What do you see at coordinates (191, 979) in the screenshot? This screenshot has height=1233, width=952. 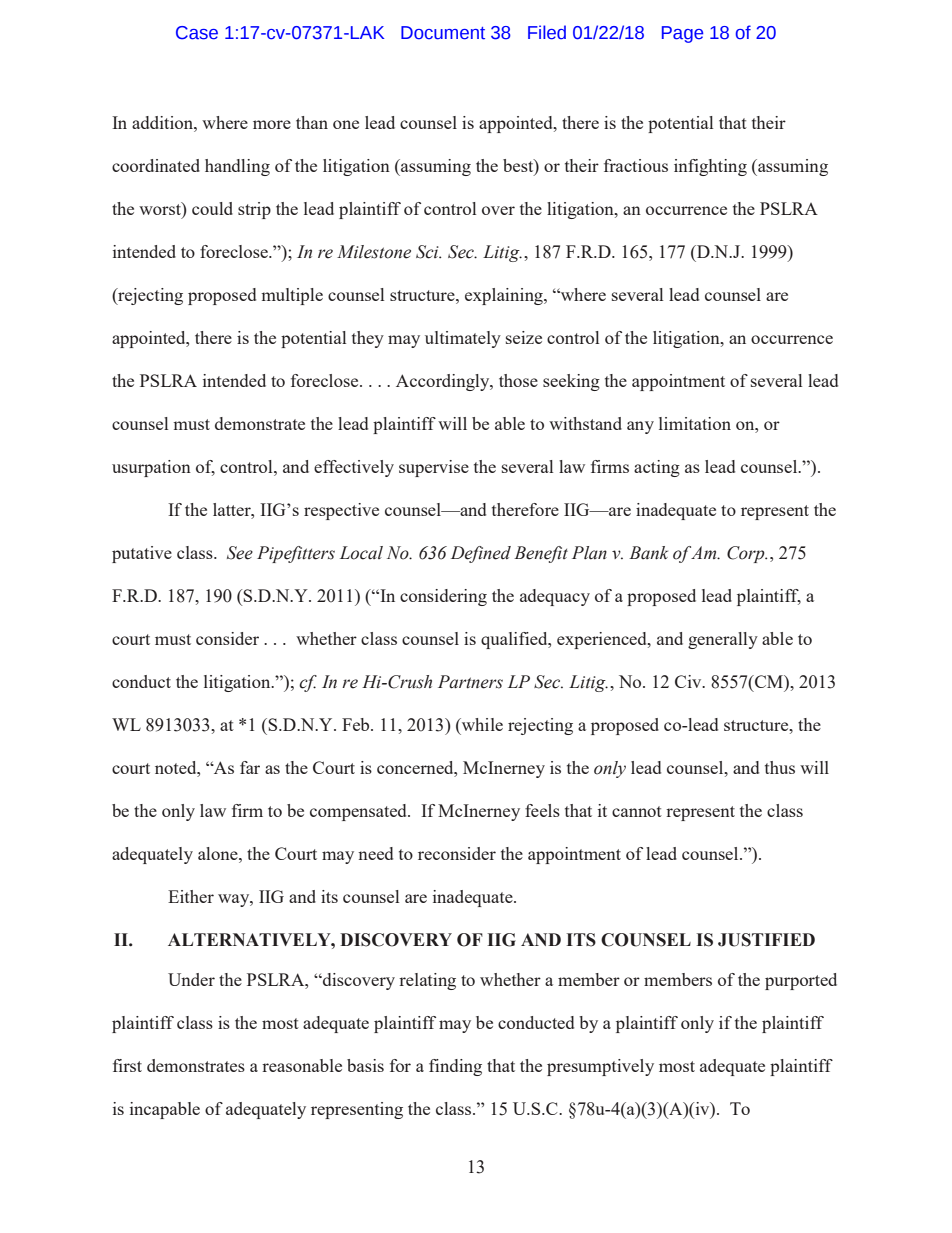 I see `Under` at bounding box center [191, 979].
